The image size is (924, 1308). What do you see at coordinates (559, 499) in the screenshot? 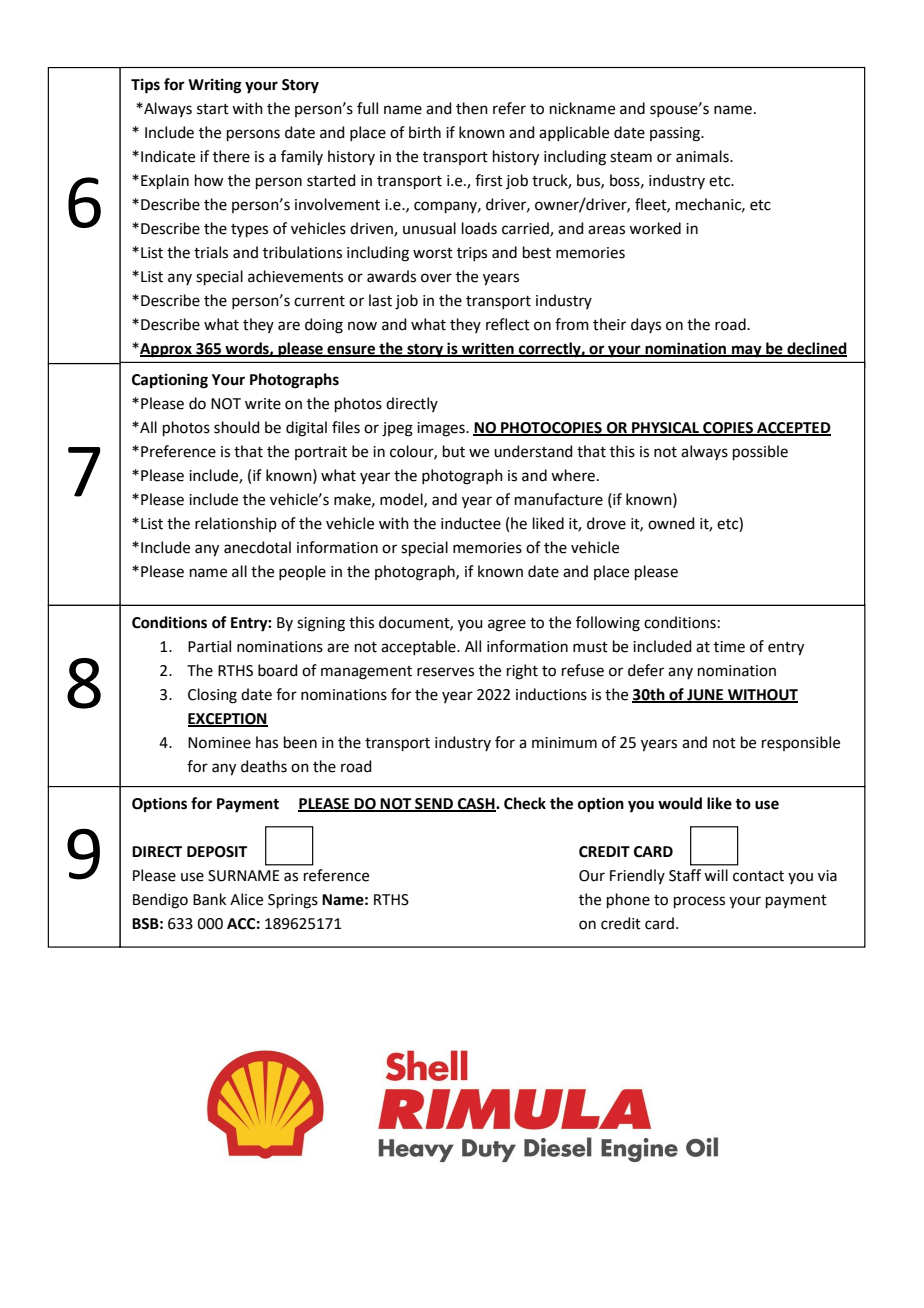
I see `manufacture` at bounding box center [559, 499].
